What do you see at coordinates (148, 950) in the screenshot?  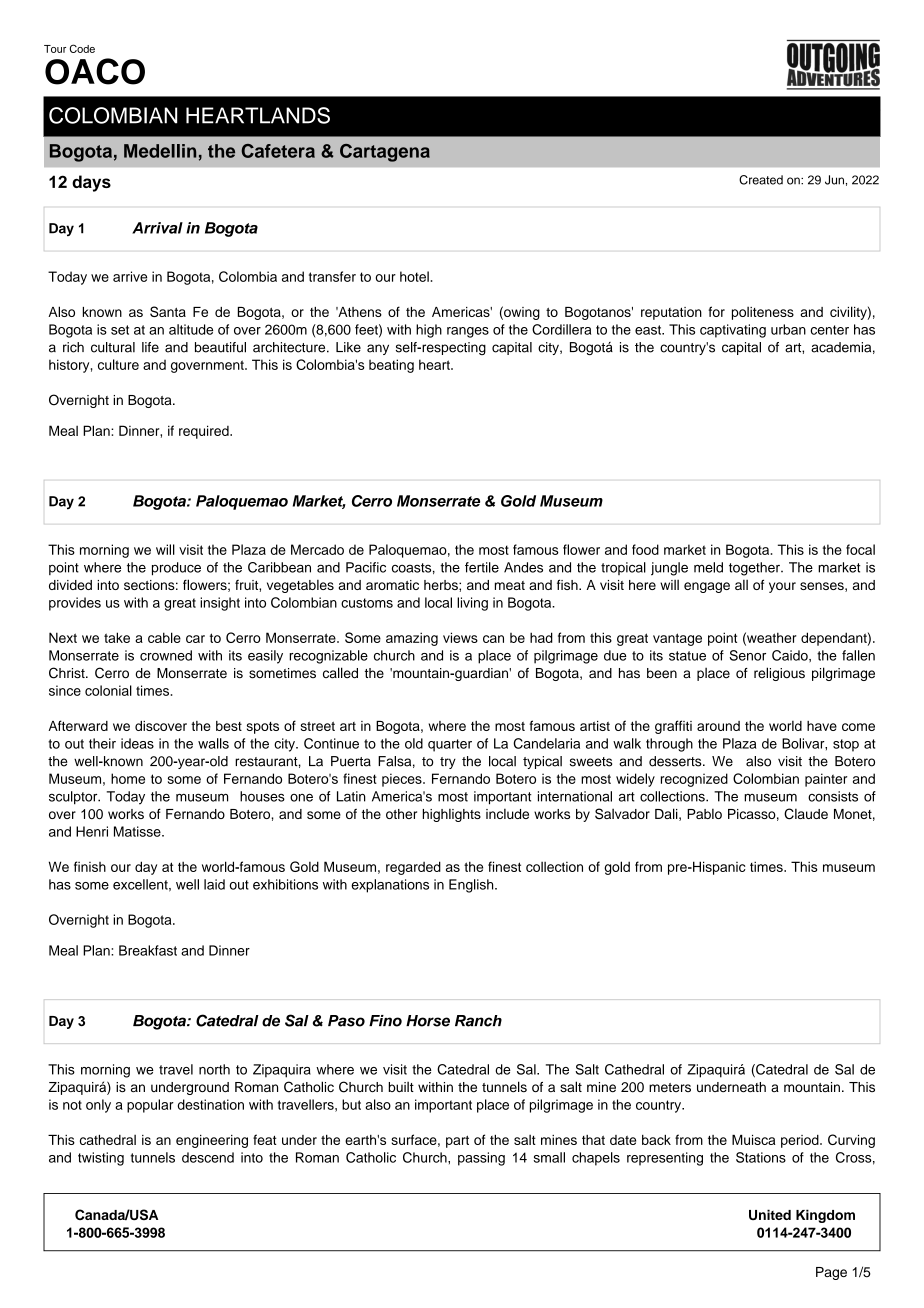 I see `Breakfast` at bounding box center [148, 950].
